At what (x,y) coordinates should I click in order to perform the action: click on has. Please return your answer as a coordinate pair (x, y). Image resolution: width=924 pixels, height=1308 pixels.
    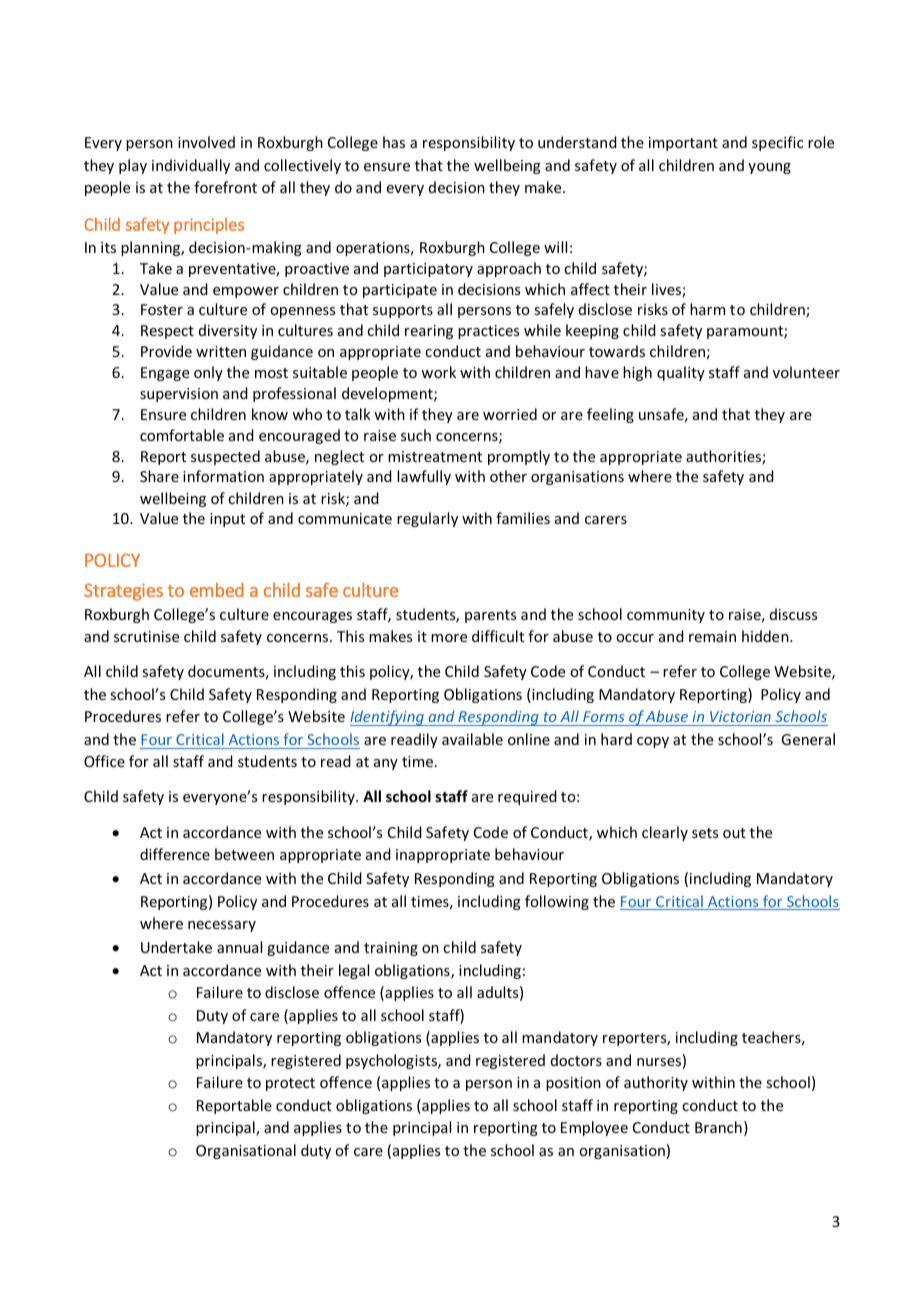
    Looking at the image, I should click on (394, 142).
